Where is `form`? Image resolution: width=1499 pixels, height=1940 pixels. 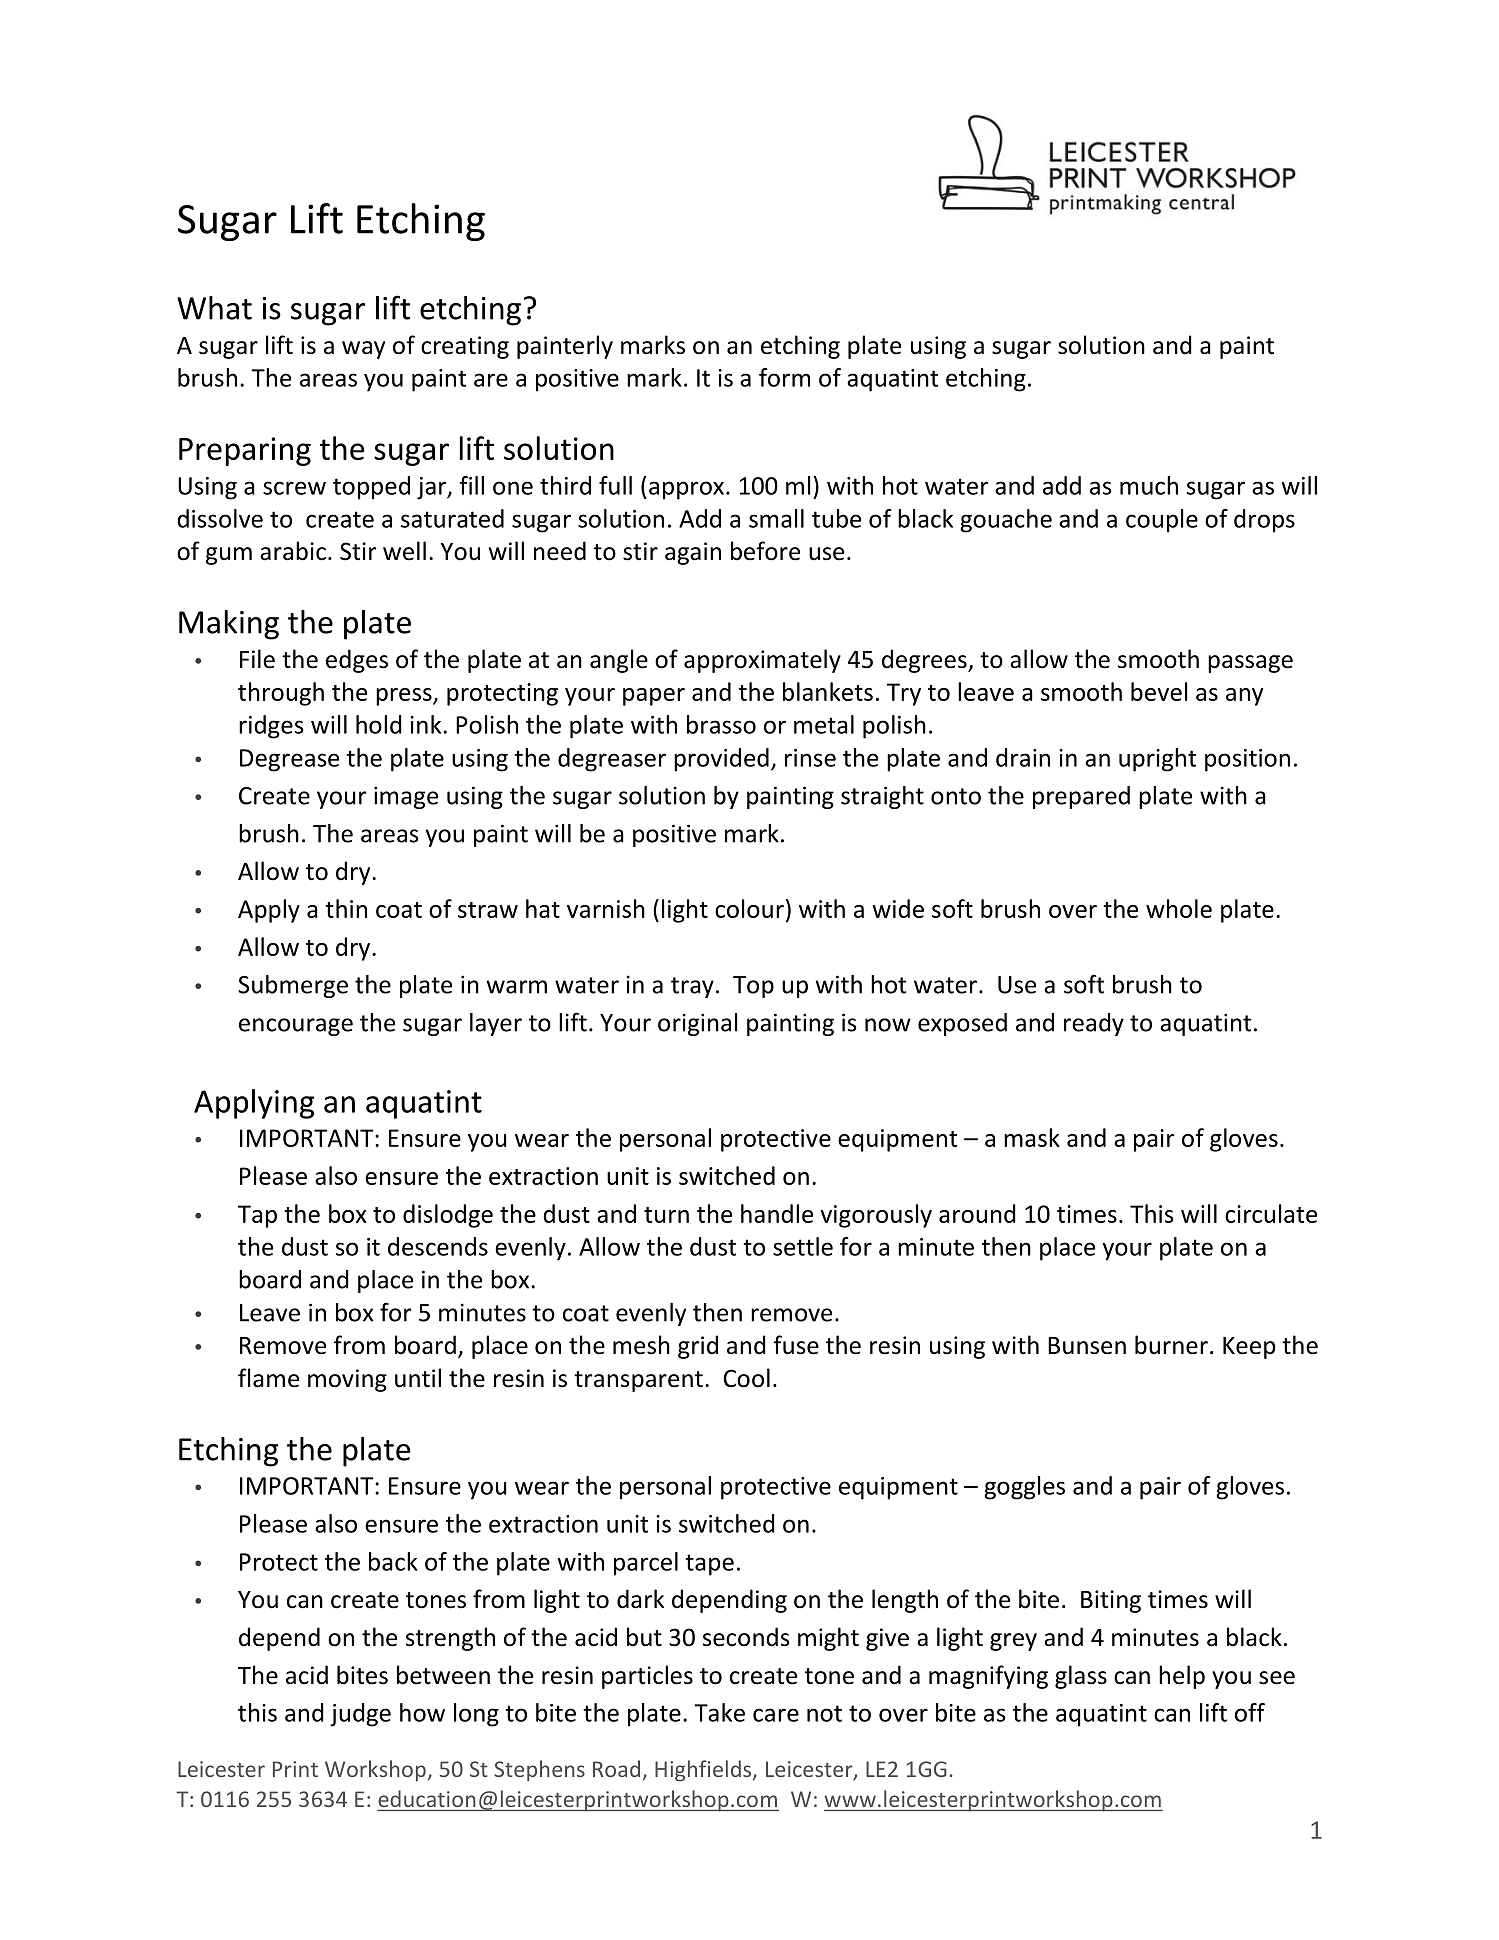 form is located at coordinates (784, 377).
